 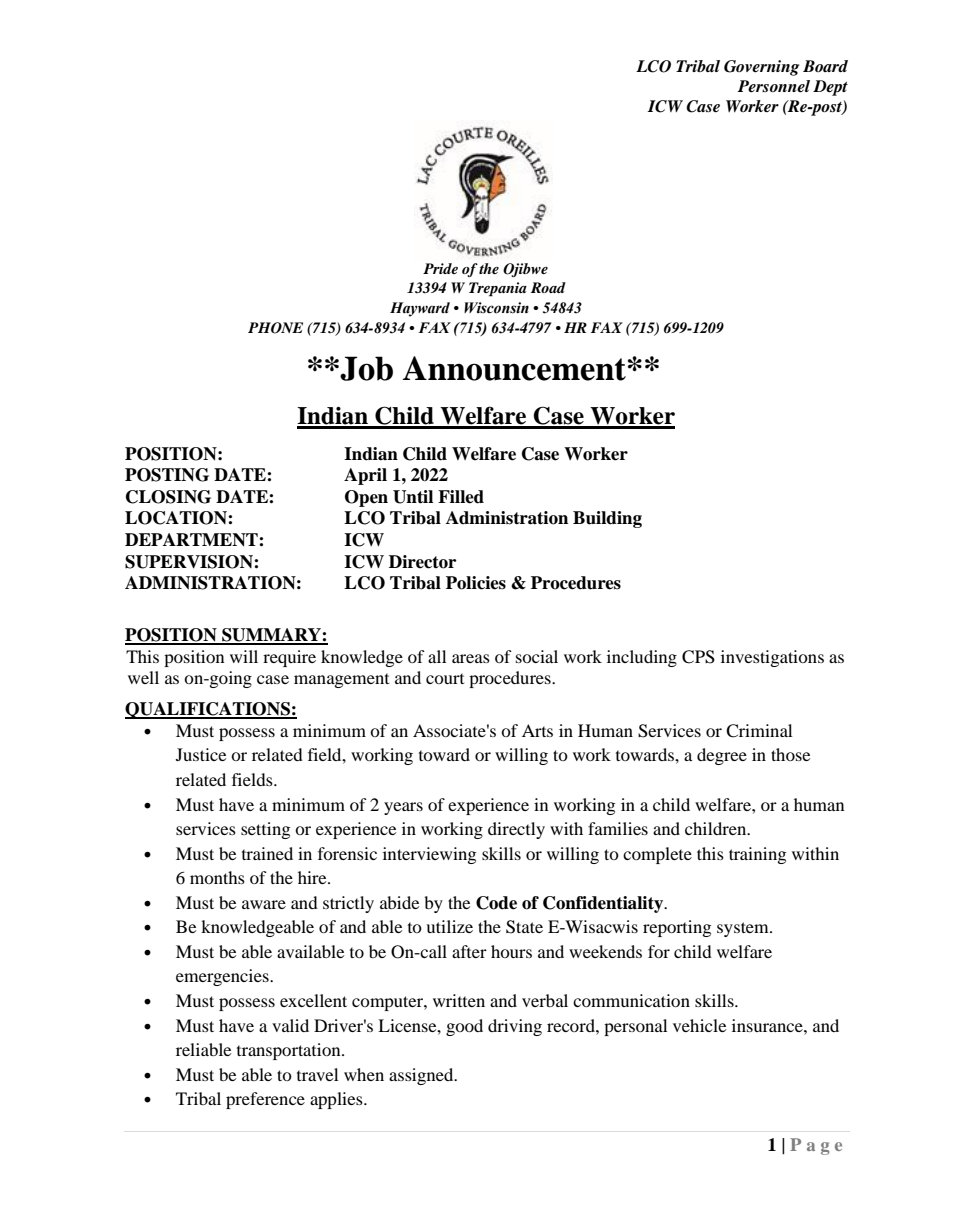 What do you see at coordinates (476, 583) in the screenshot?
I see `Policies` at bounding box center [476, 583].
